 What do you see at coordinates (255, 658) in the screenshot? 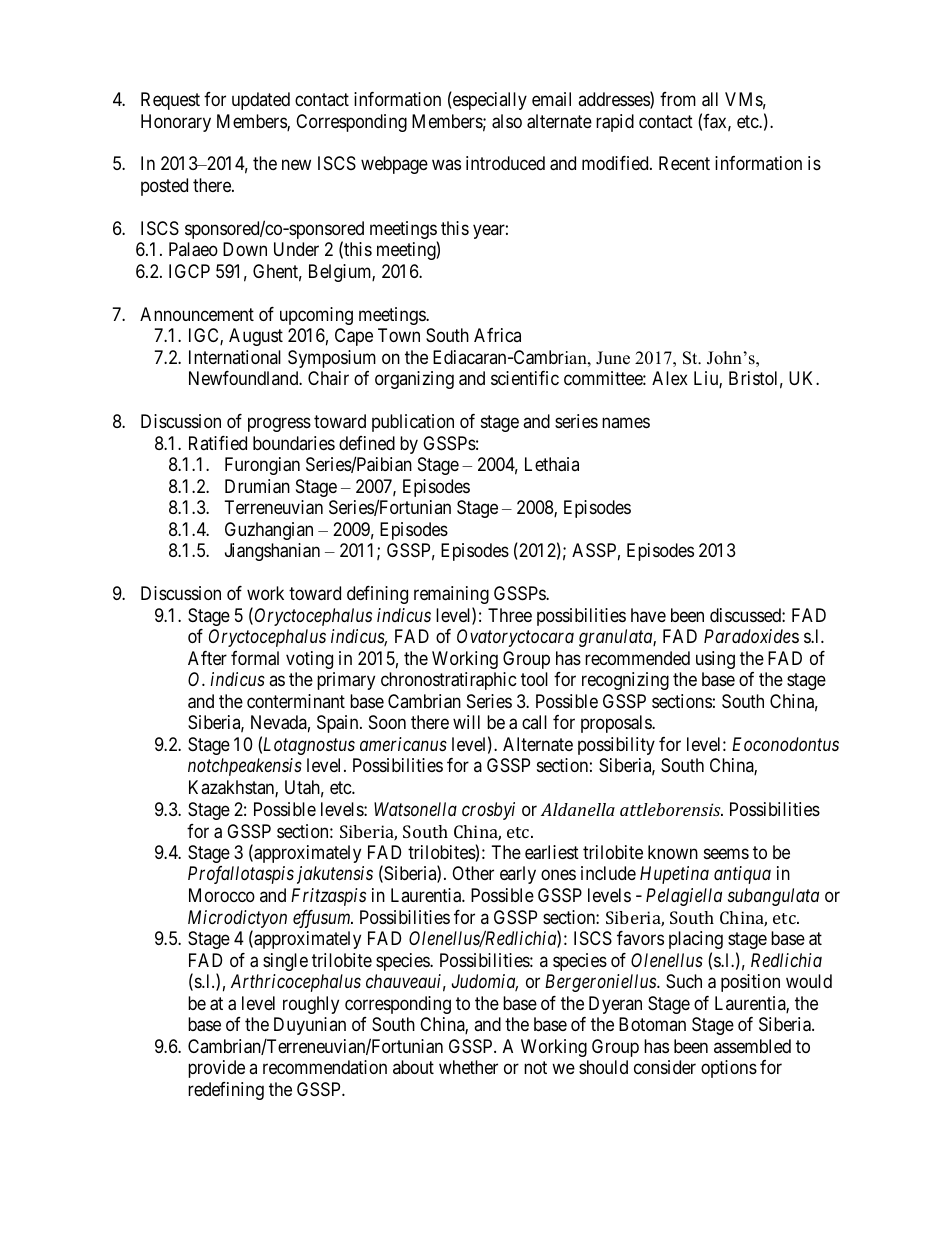
I see `formal` at bounding box center [255, 658].
